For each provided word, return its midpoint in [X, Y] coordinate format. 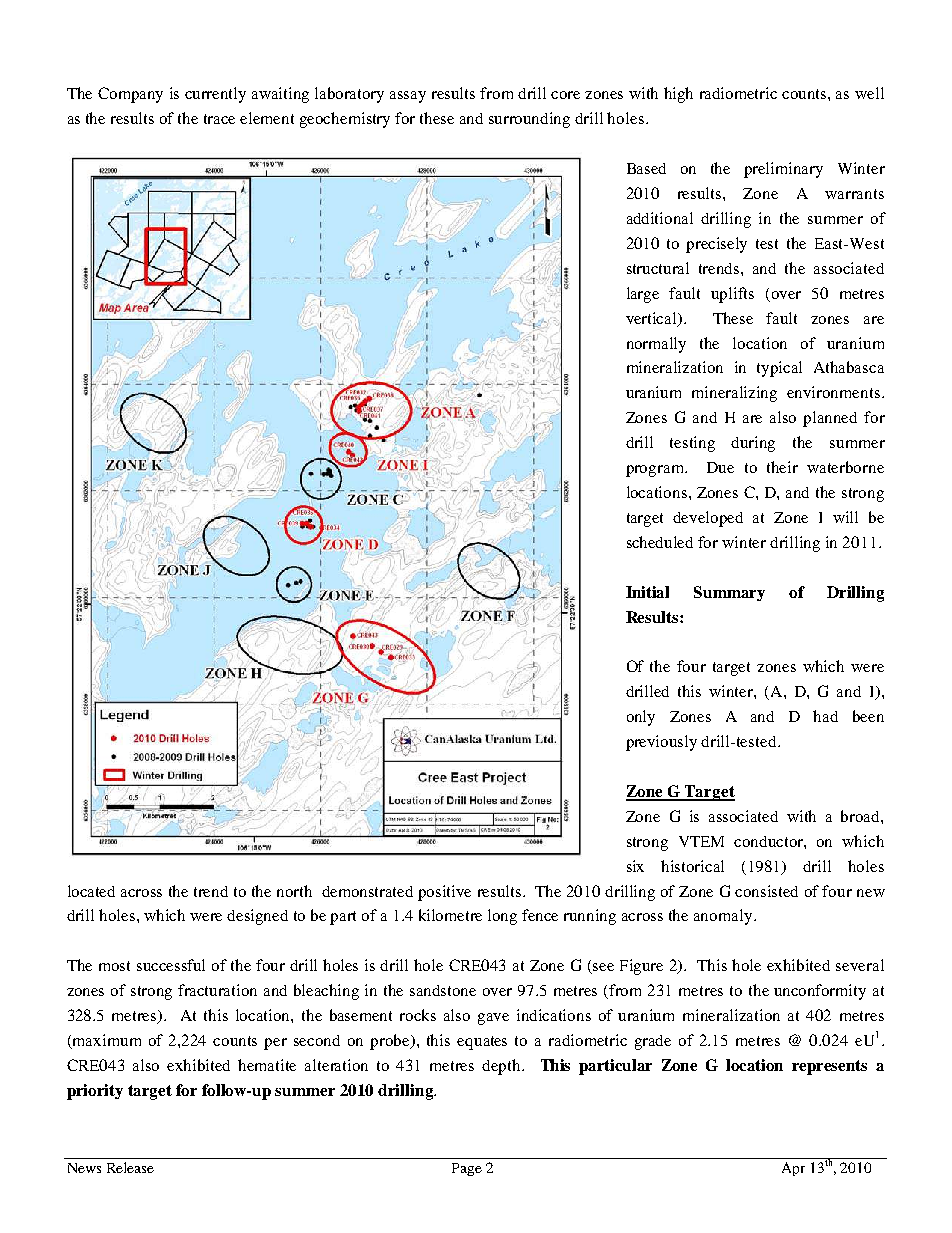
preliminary [783, 170]
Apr [793, 1169]
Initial [647, 592]
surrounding [529, 120]
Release [130, 1167]
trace [219, 119]
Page [467, 1169]
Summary [729, 593]
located [91, 891]
